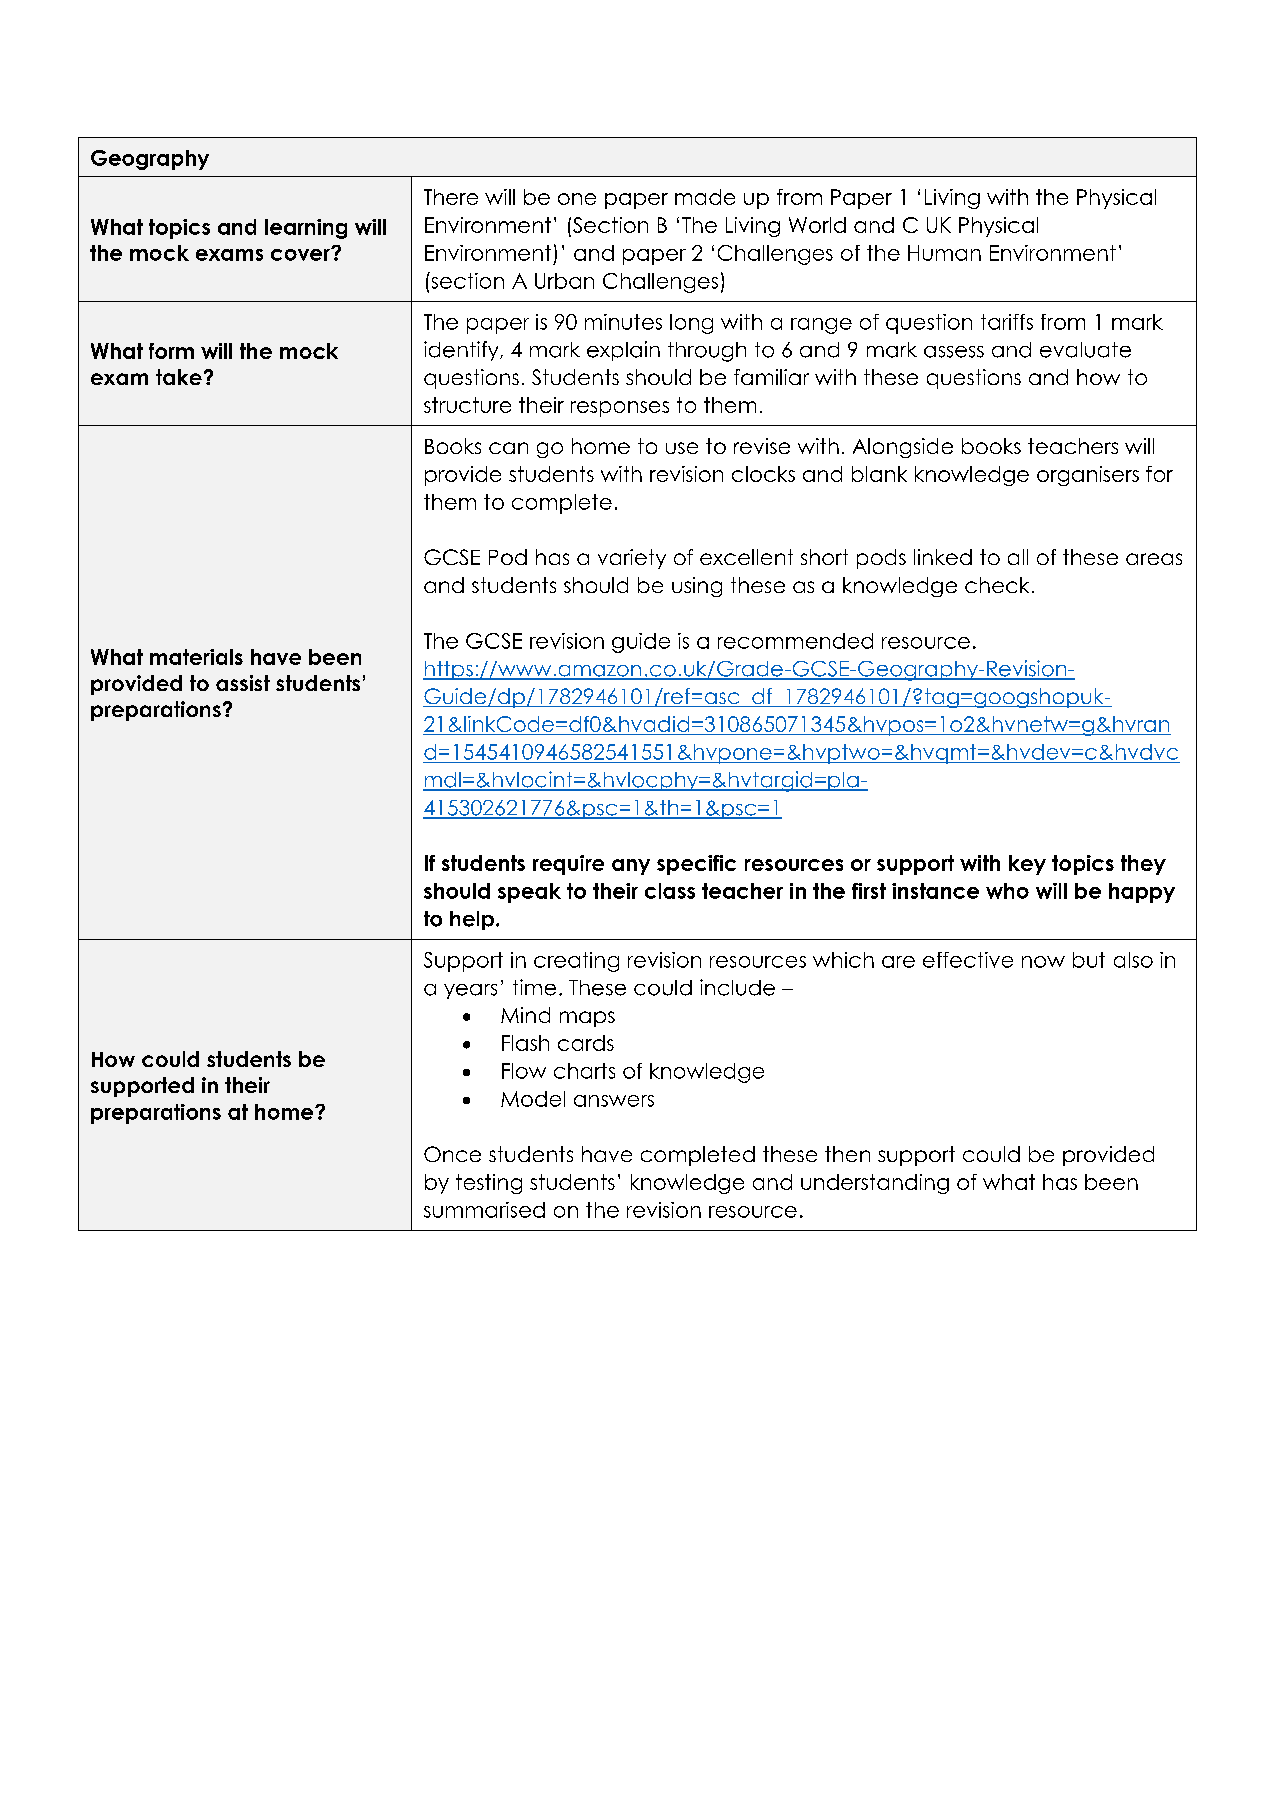 The height and width of the screenshot is (1803, 1275). What do you see at coordinates (795, 641) in the screenshot?
I see `recommended` at bounding box center [795, 641].
